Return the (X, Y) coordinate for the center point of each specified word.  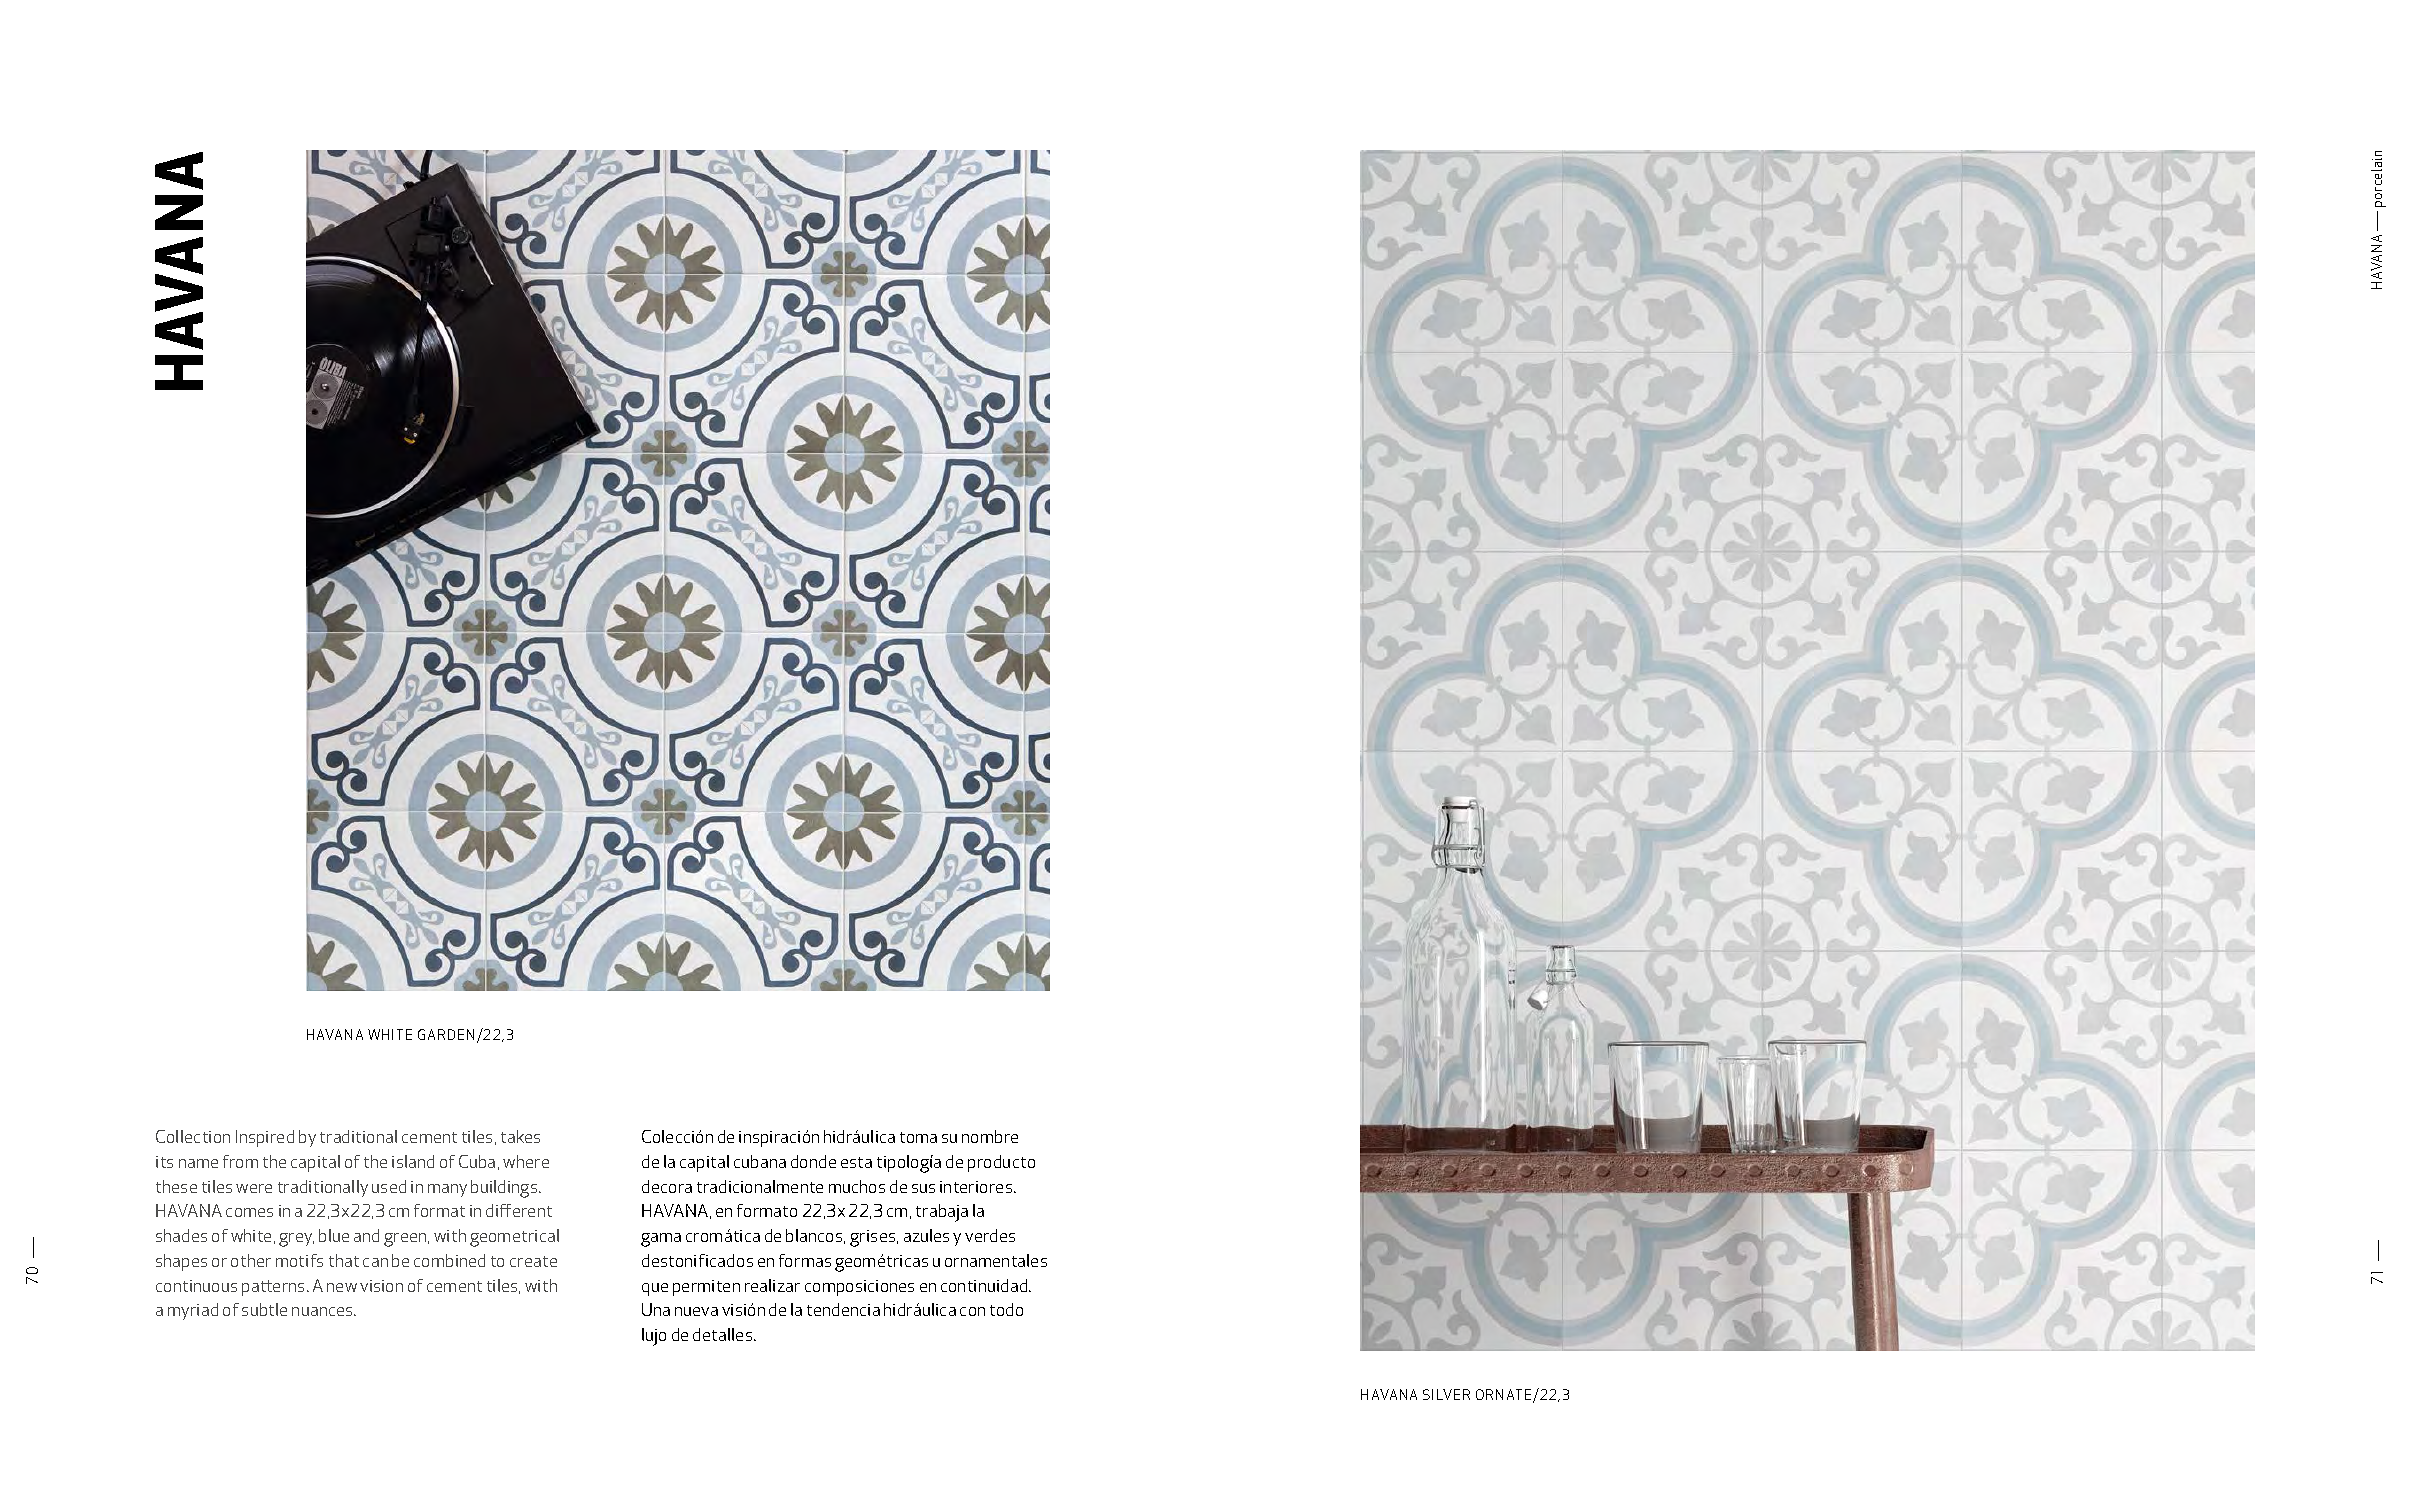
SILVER (1446, 1394)
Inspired (265, 1138)
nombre (990, 1136)
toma (918, 1137)
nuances (323, 1311)
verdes (990, 1235)
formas (805, 1260)
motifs (299, 1260)
